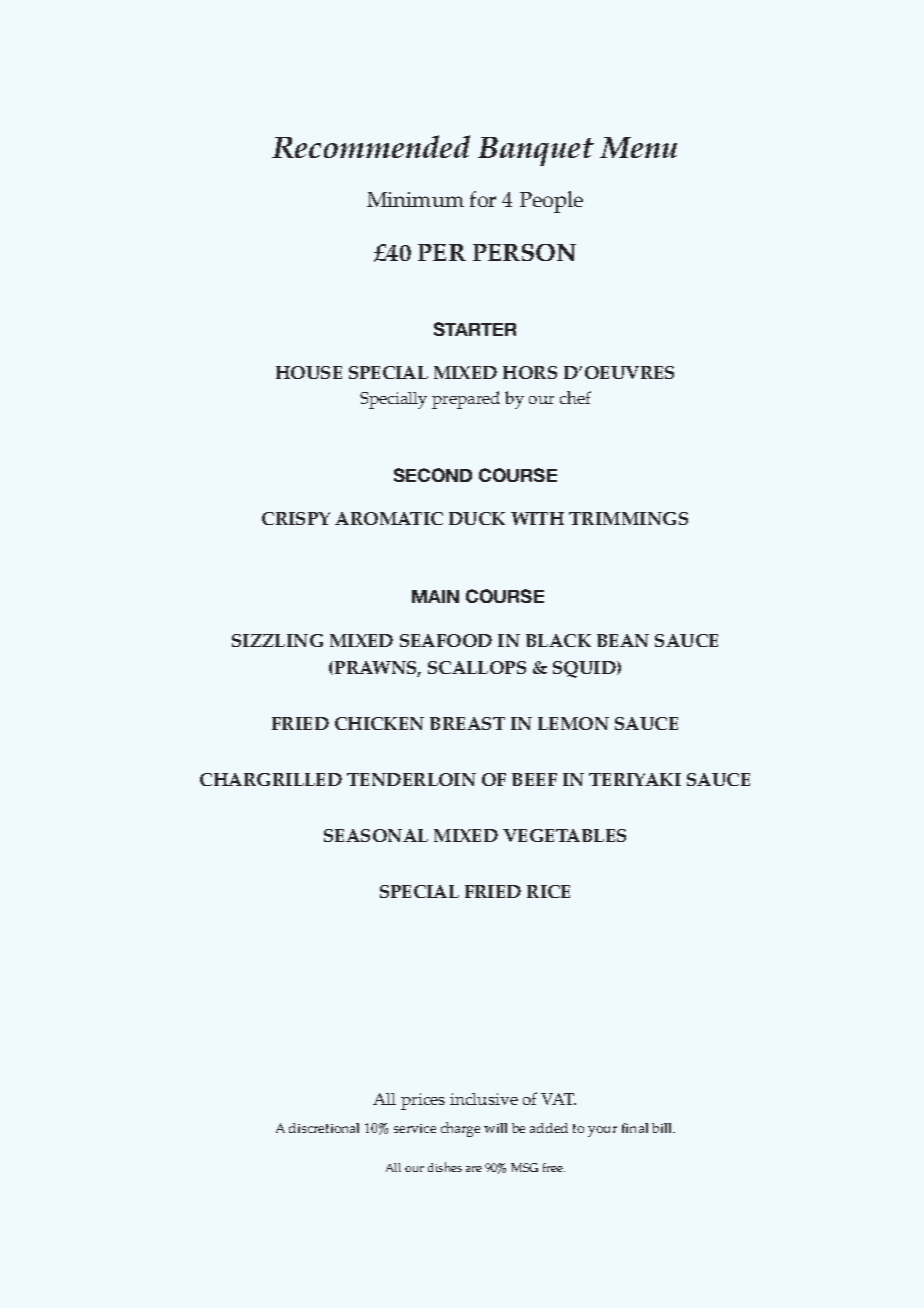  Describe the element at coordinates (415, 1128) in the document. I see `service` at that location.
